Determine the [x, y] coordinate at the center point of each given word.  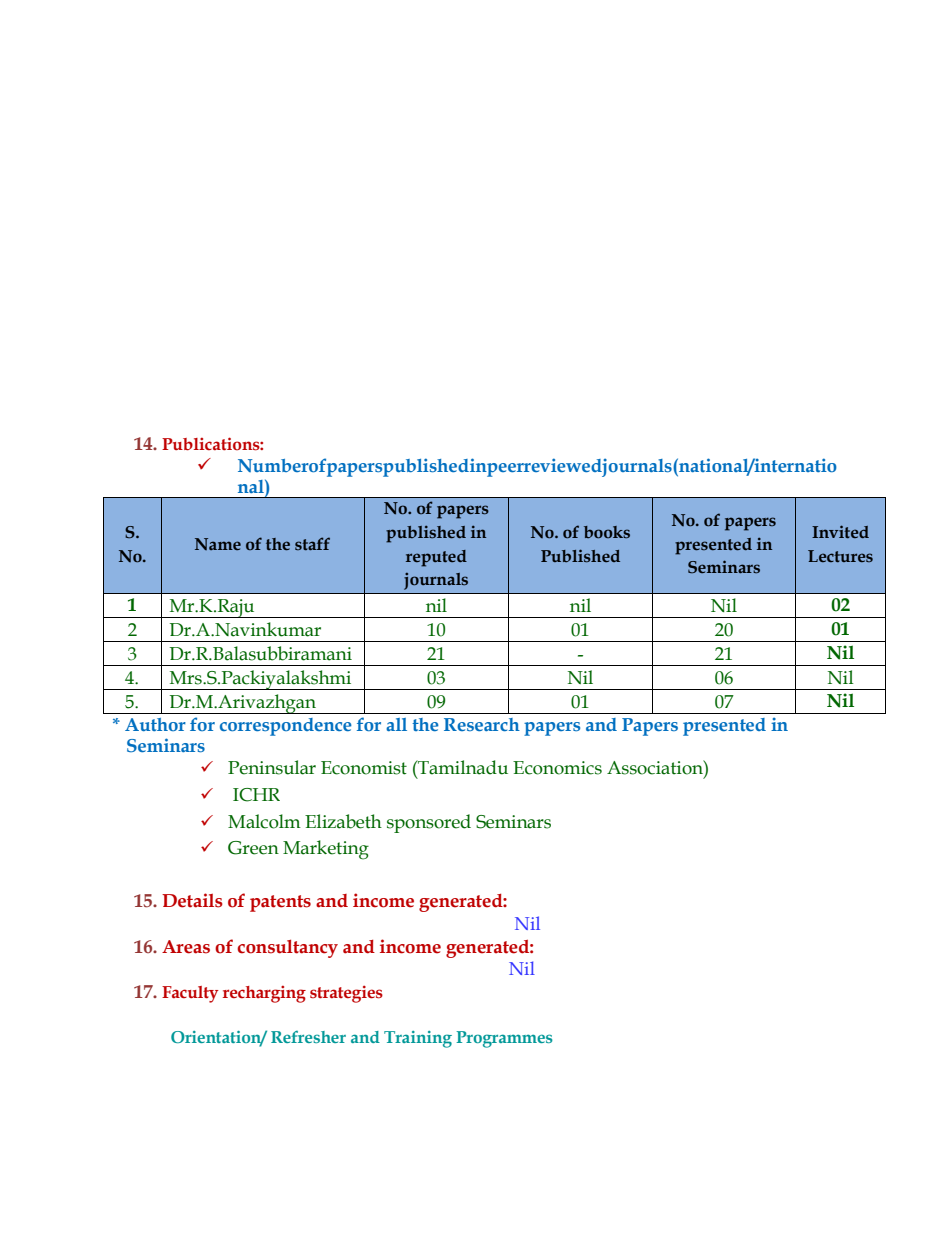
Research [482, 724]
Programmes [504, 1039]
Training [418, 1039]
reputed [436, 558]
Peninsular [272, 767]
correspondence [286, 727]
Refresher [308, 1037]
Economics [557, 768]
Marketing [326, 850]
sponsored [429, 823]
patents [280, 903]
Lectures [840, 556]
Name [218, 544]
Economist [364, 768]
